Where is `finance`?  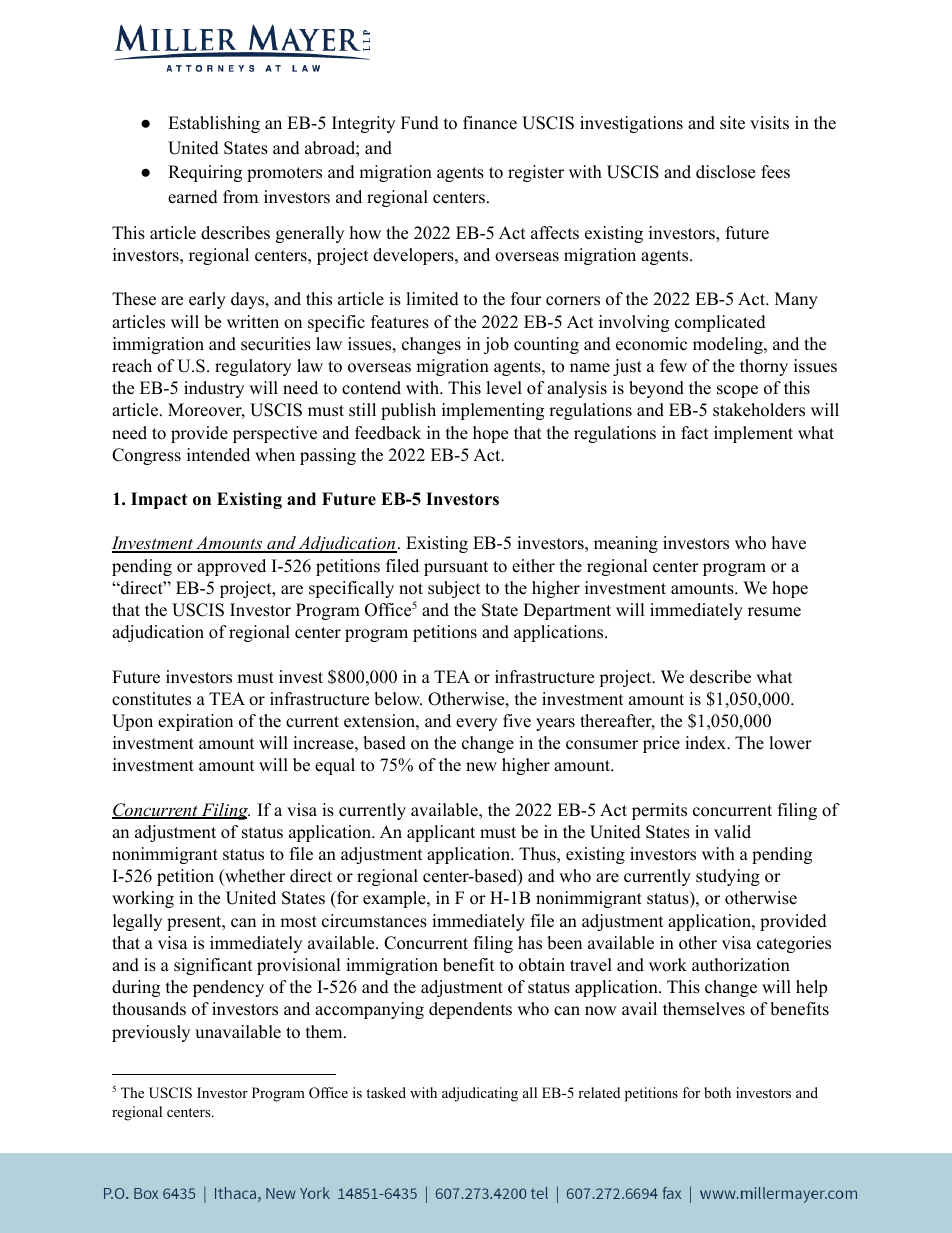
finance is located at coordinates (490, 123).
